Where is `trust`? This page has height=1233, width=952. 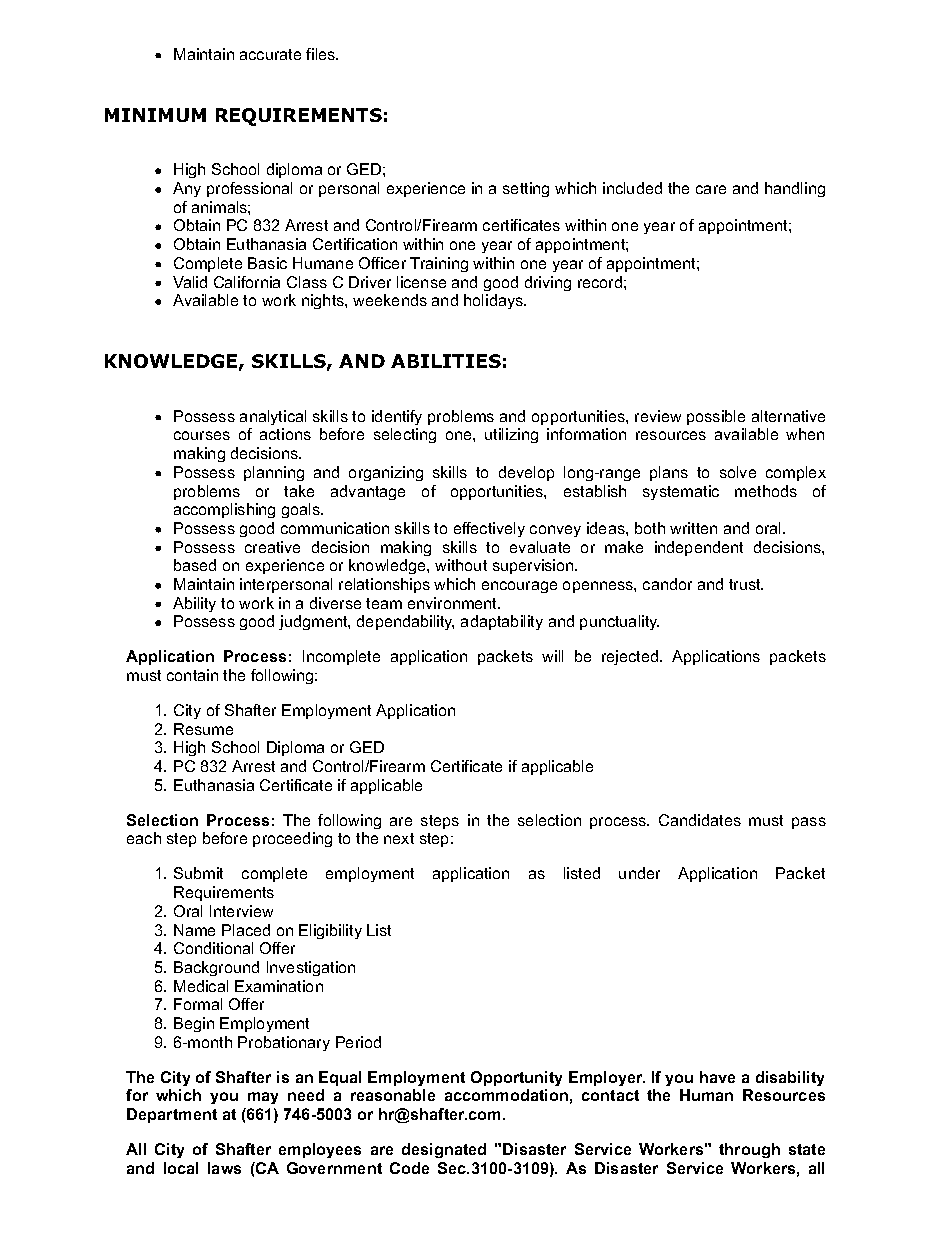 trust is located at coordinates (746, 584).
